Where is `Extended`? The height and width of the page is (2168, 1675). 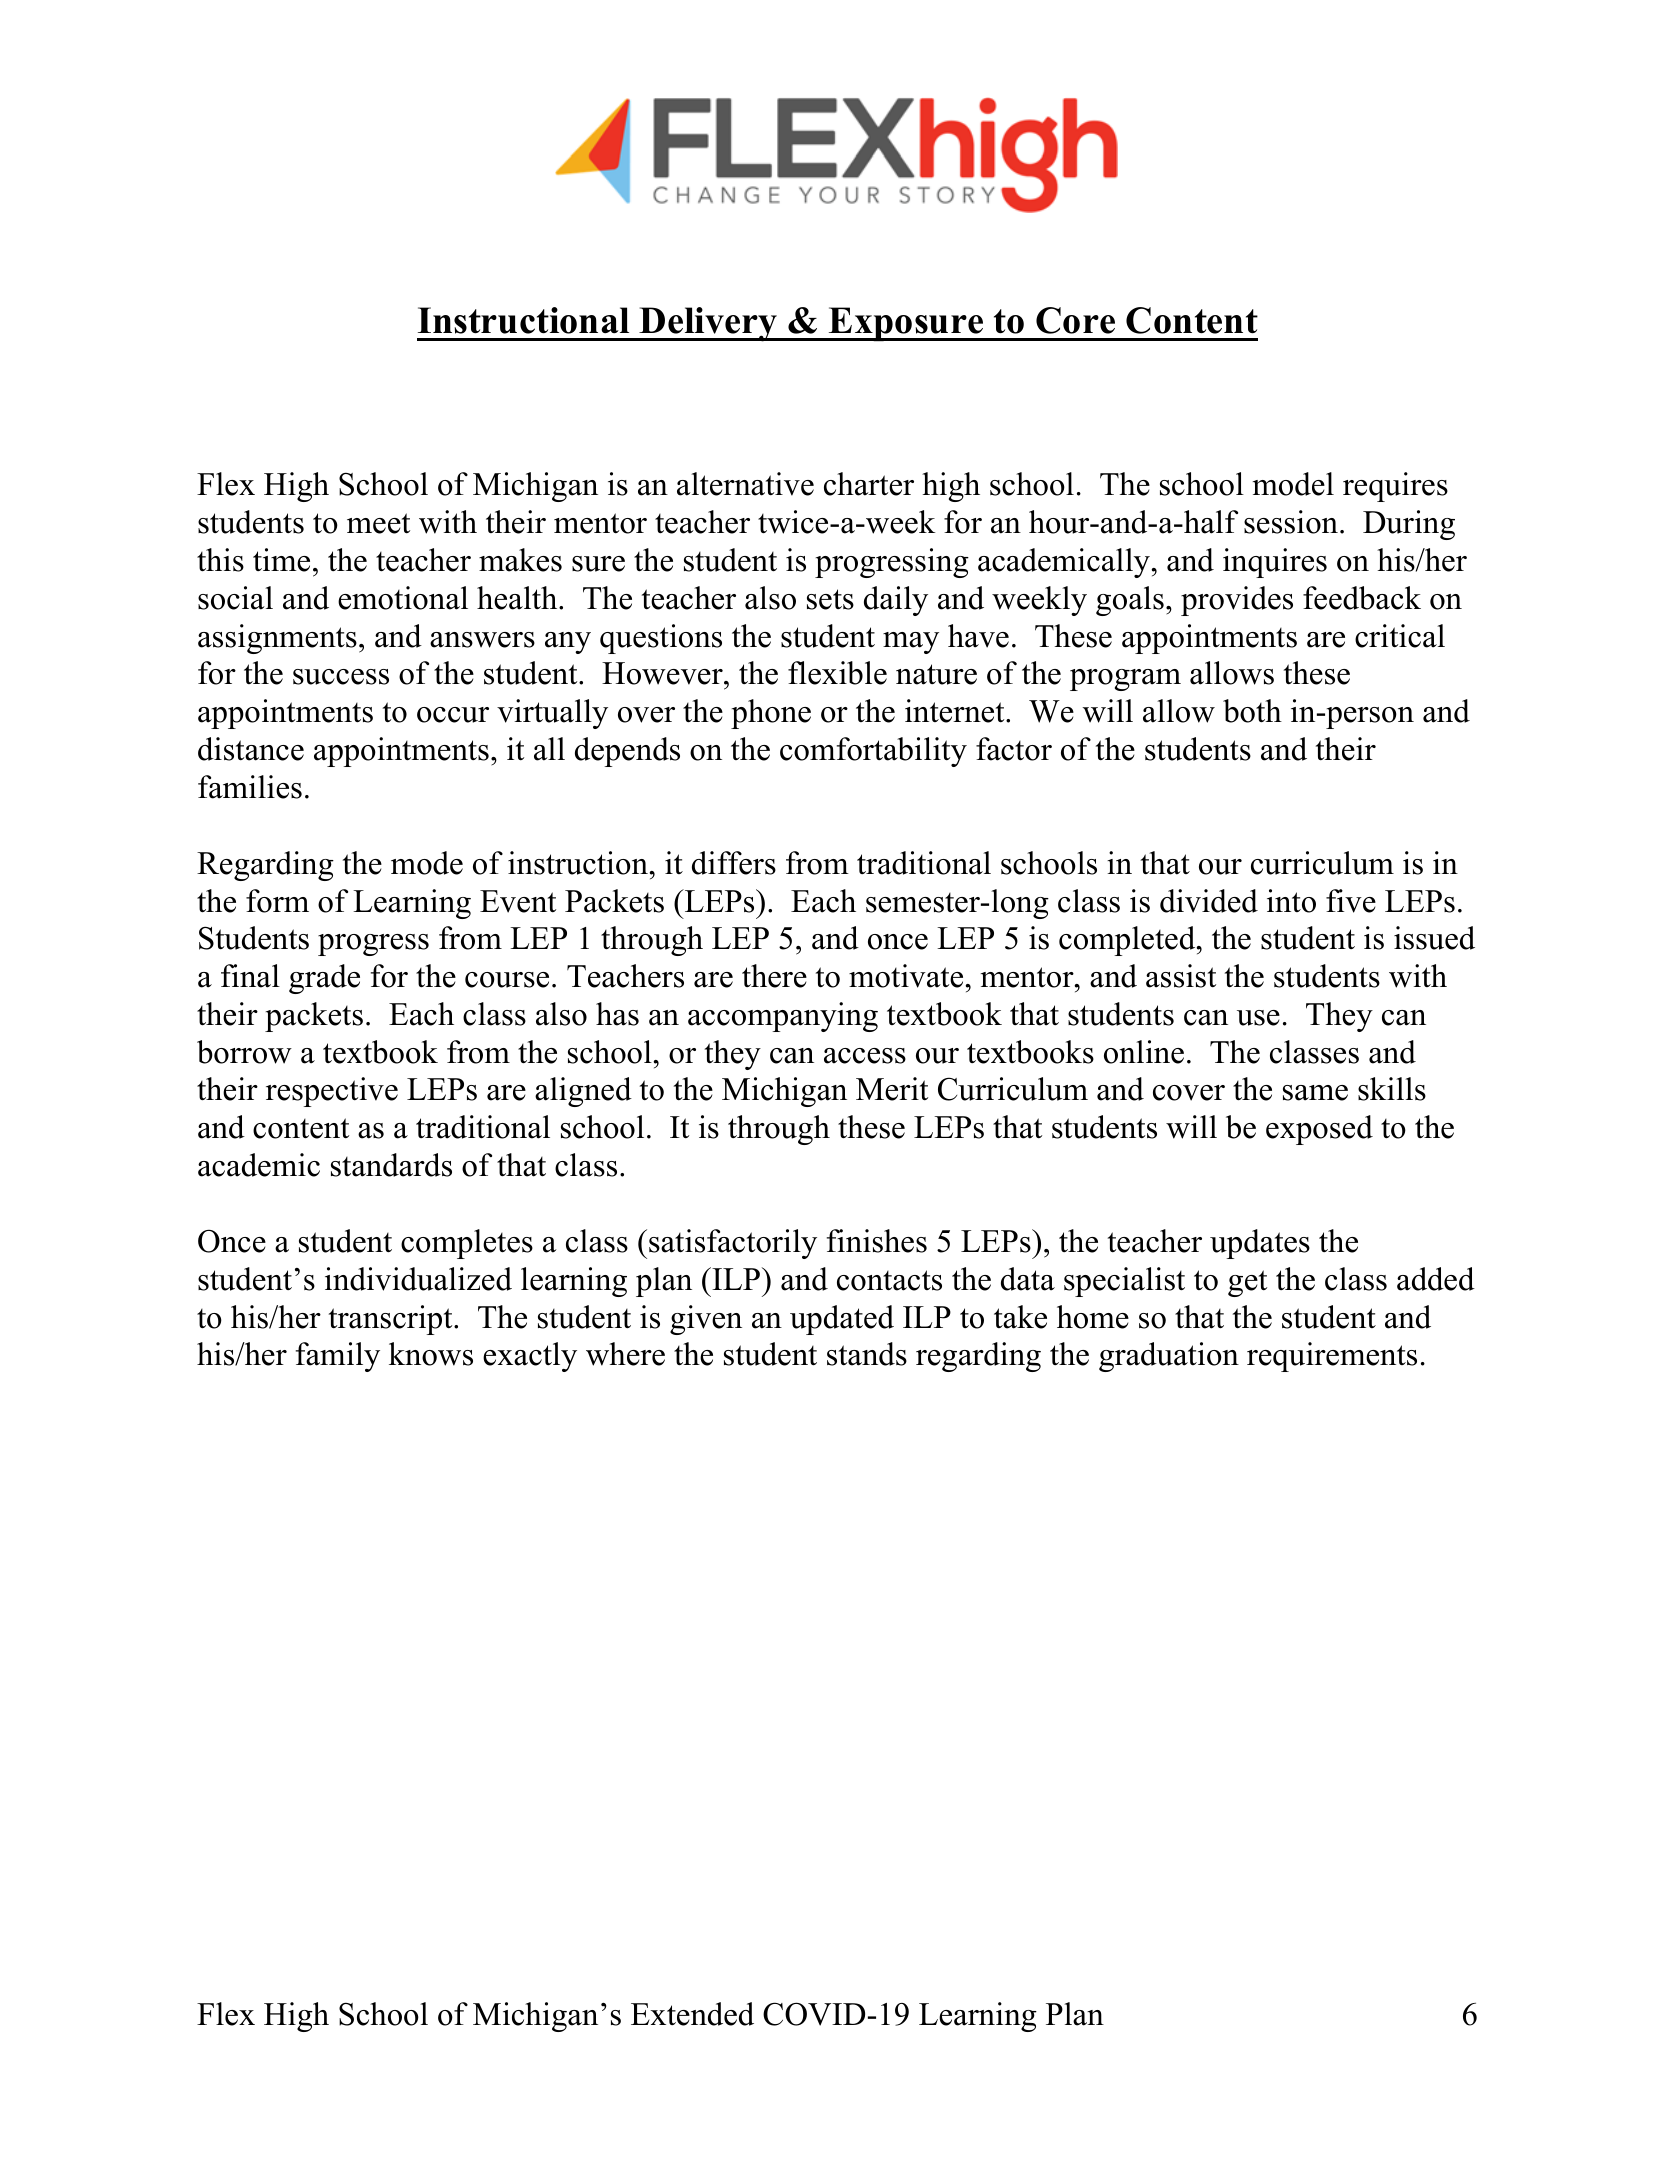
Extended is located at coordinates (692, 2014).
